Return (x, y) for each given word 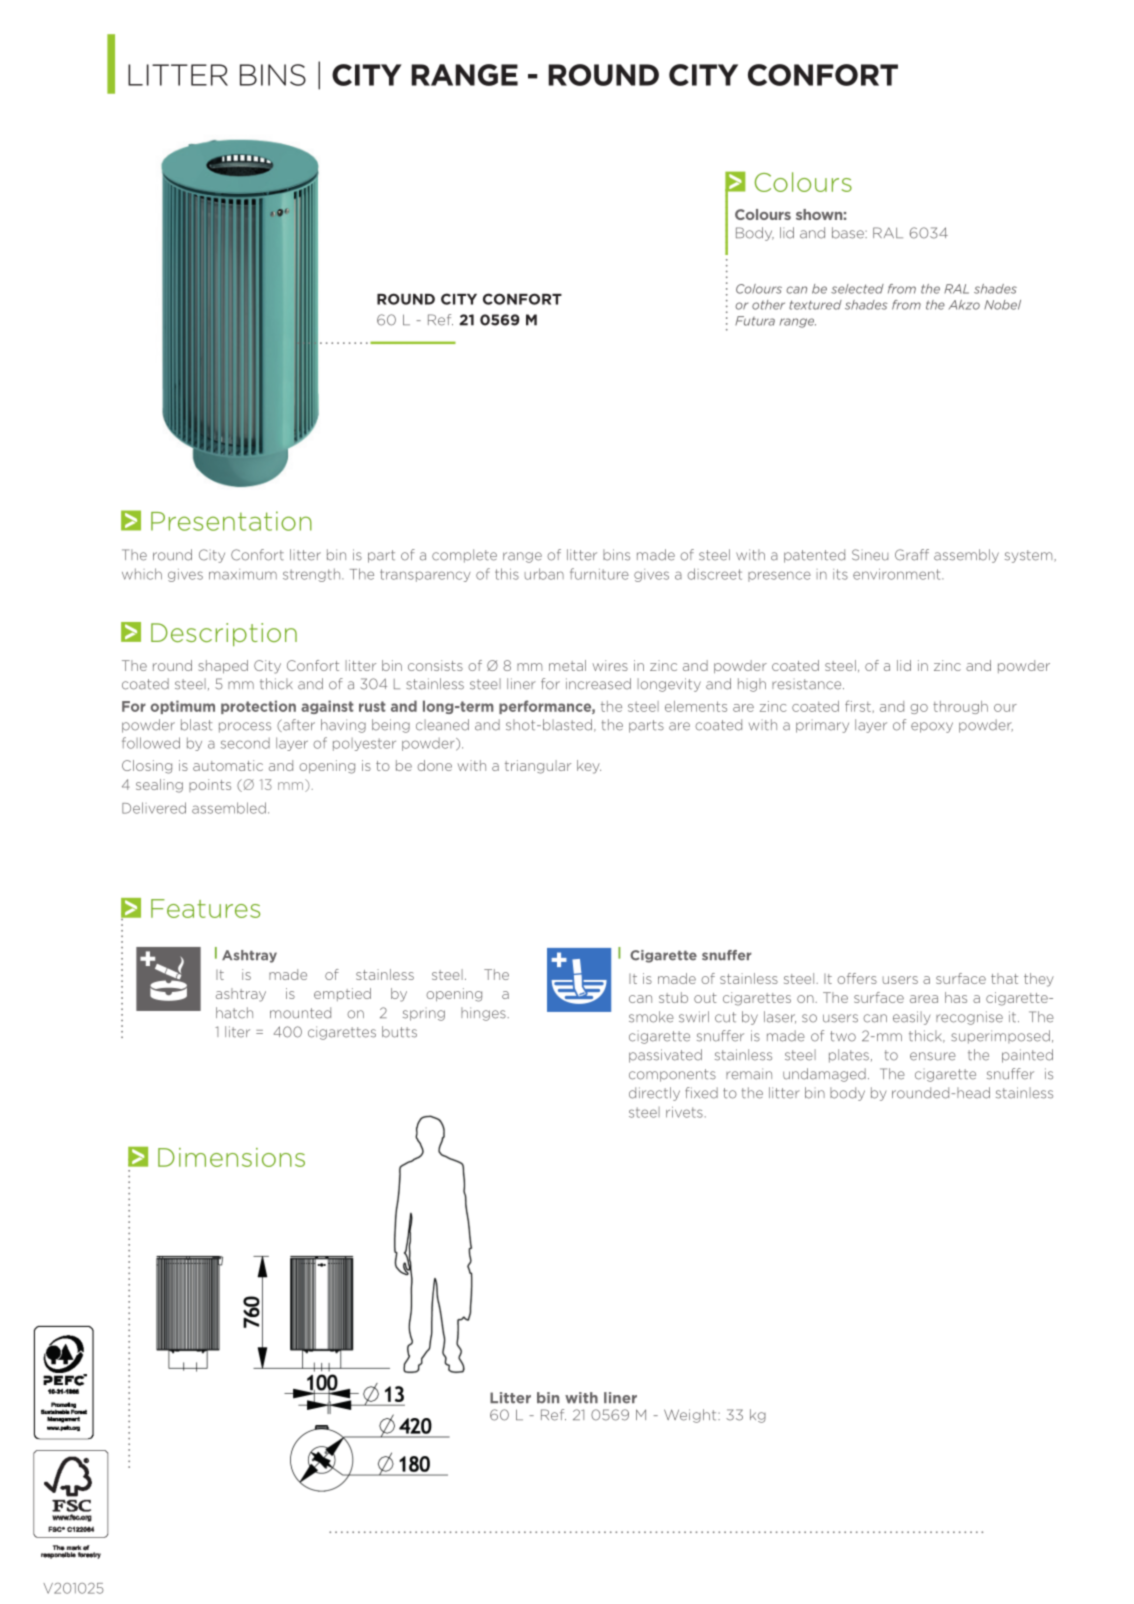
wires (610, 665)
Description (224, 634)
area (924, 999)
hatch (234, 1013)
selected (857, 289)
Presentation (231, 521)
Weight (691, 1416)
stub (673, 997)
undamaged (824, 1075)
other (768, 305)
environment (898, 574)
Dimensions (231, 1157)
